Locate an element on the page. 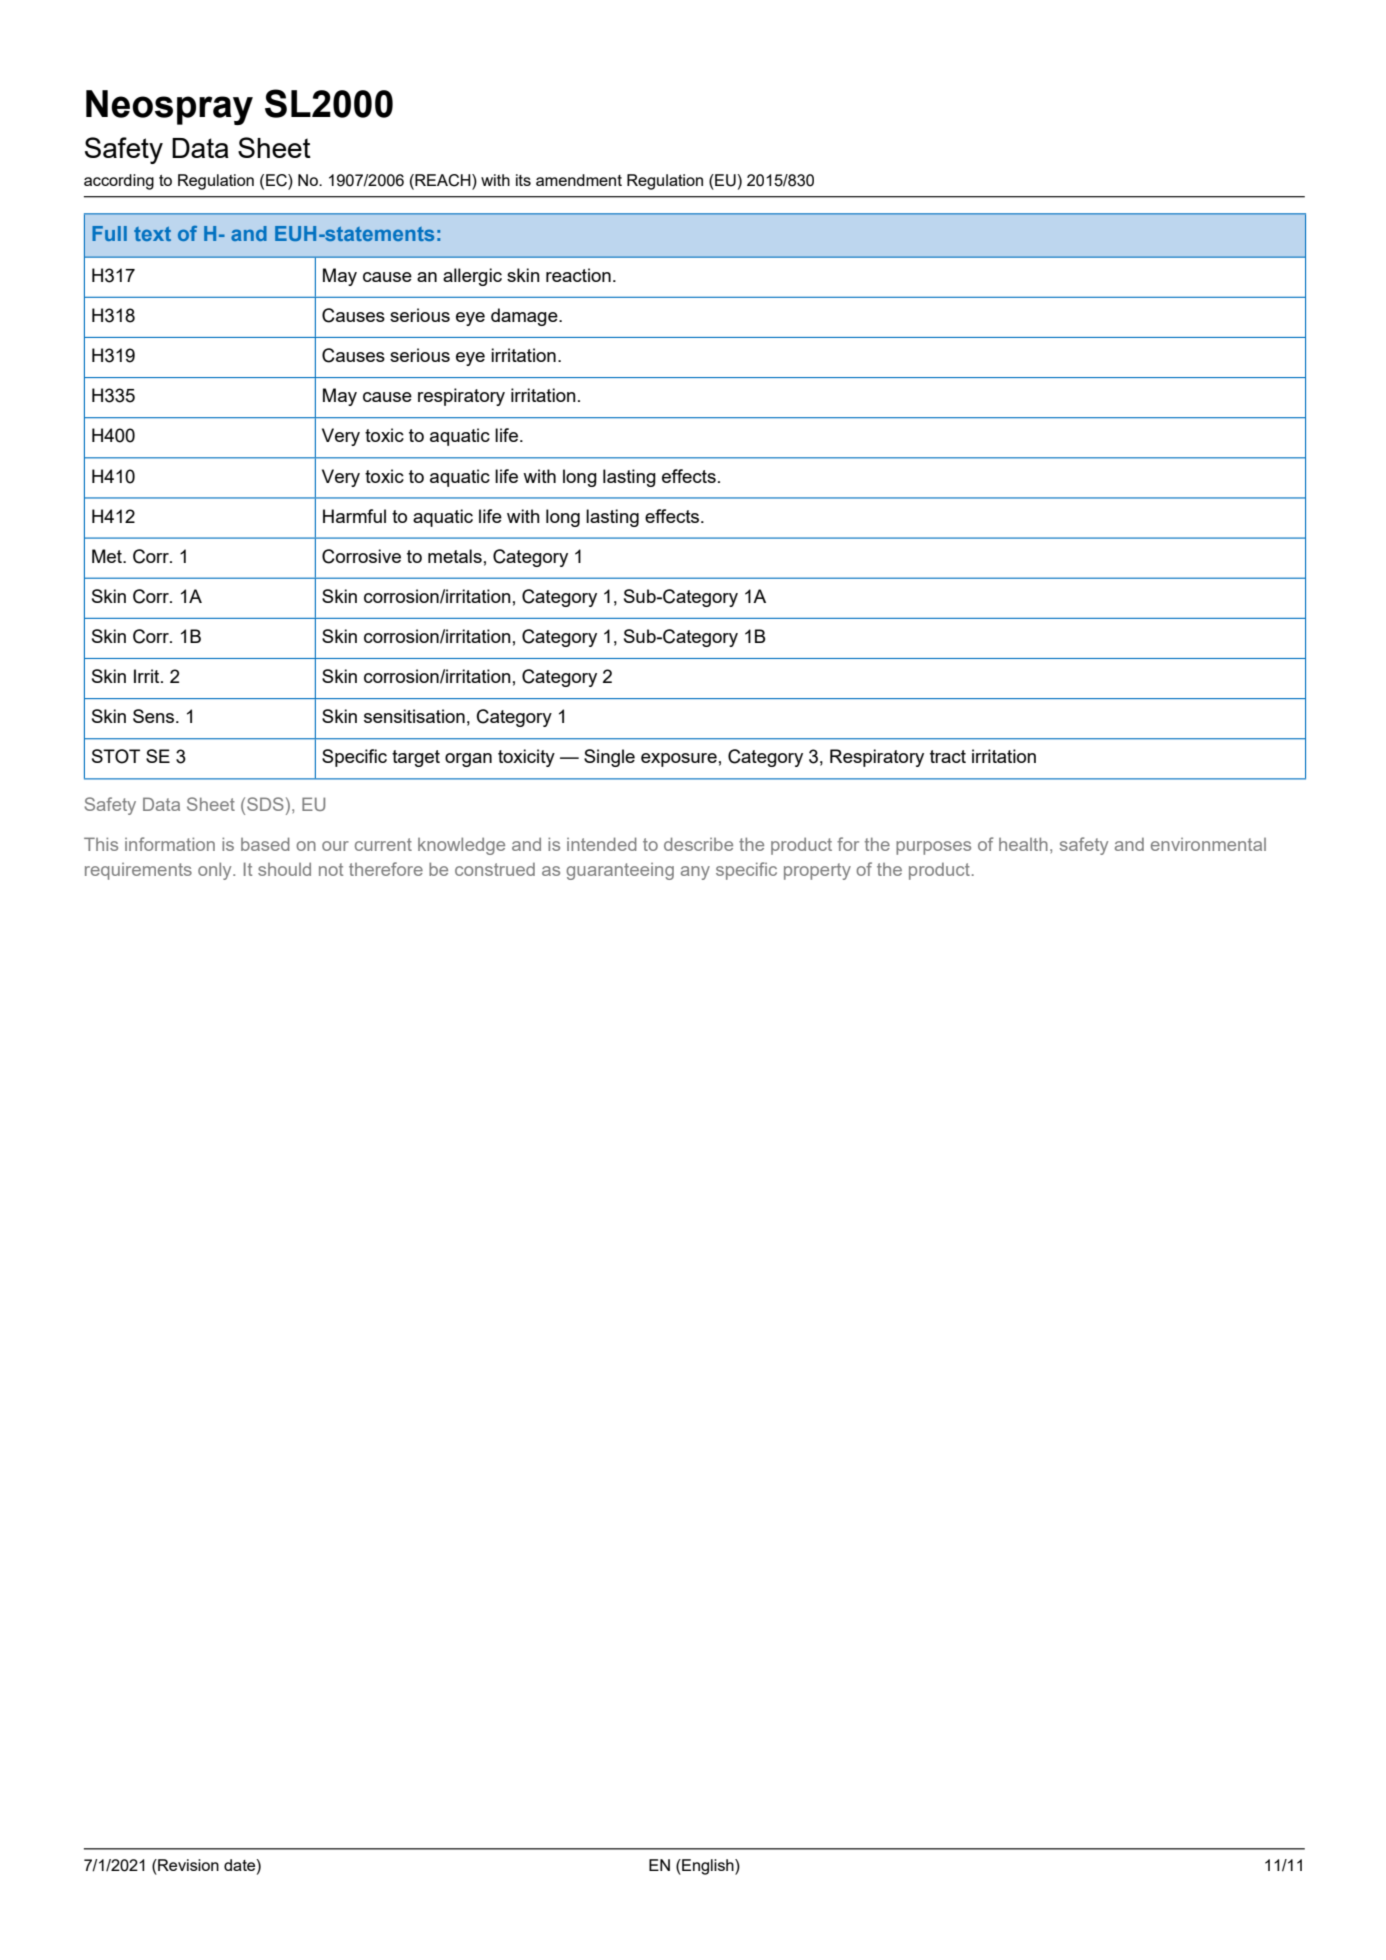  amendment is located at coordinates (579, 180).
